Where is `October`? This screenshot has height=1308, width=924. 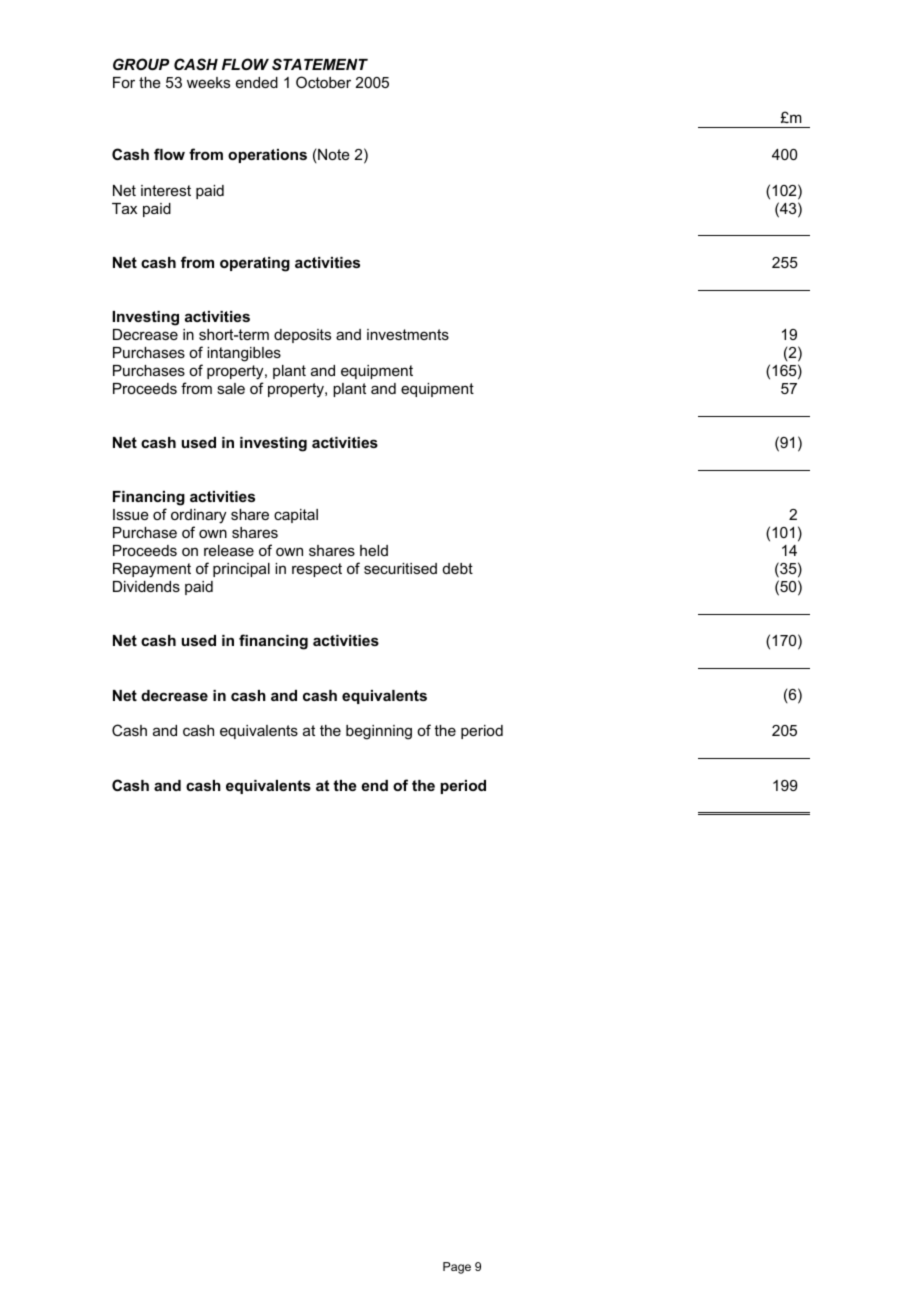
October is located at coordinates (323, 82).
